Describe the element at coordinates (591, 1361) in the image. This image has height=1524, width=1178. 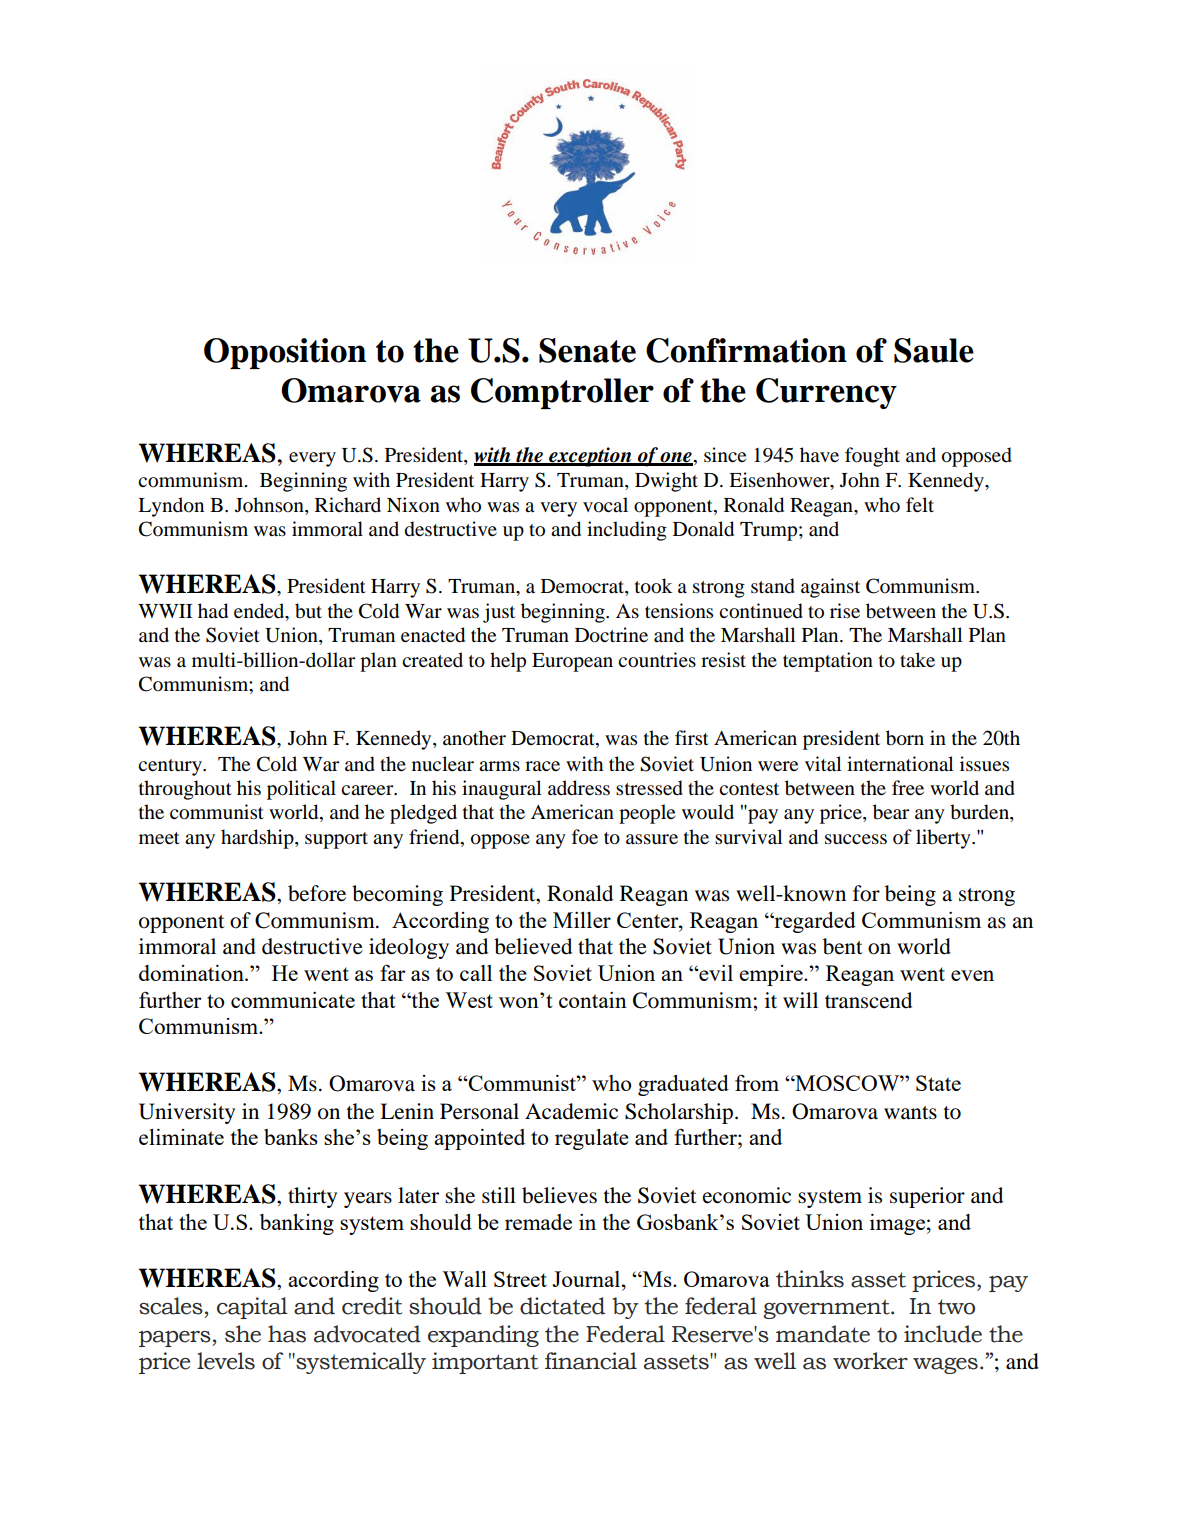
I see `financial` at that location.
